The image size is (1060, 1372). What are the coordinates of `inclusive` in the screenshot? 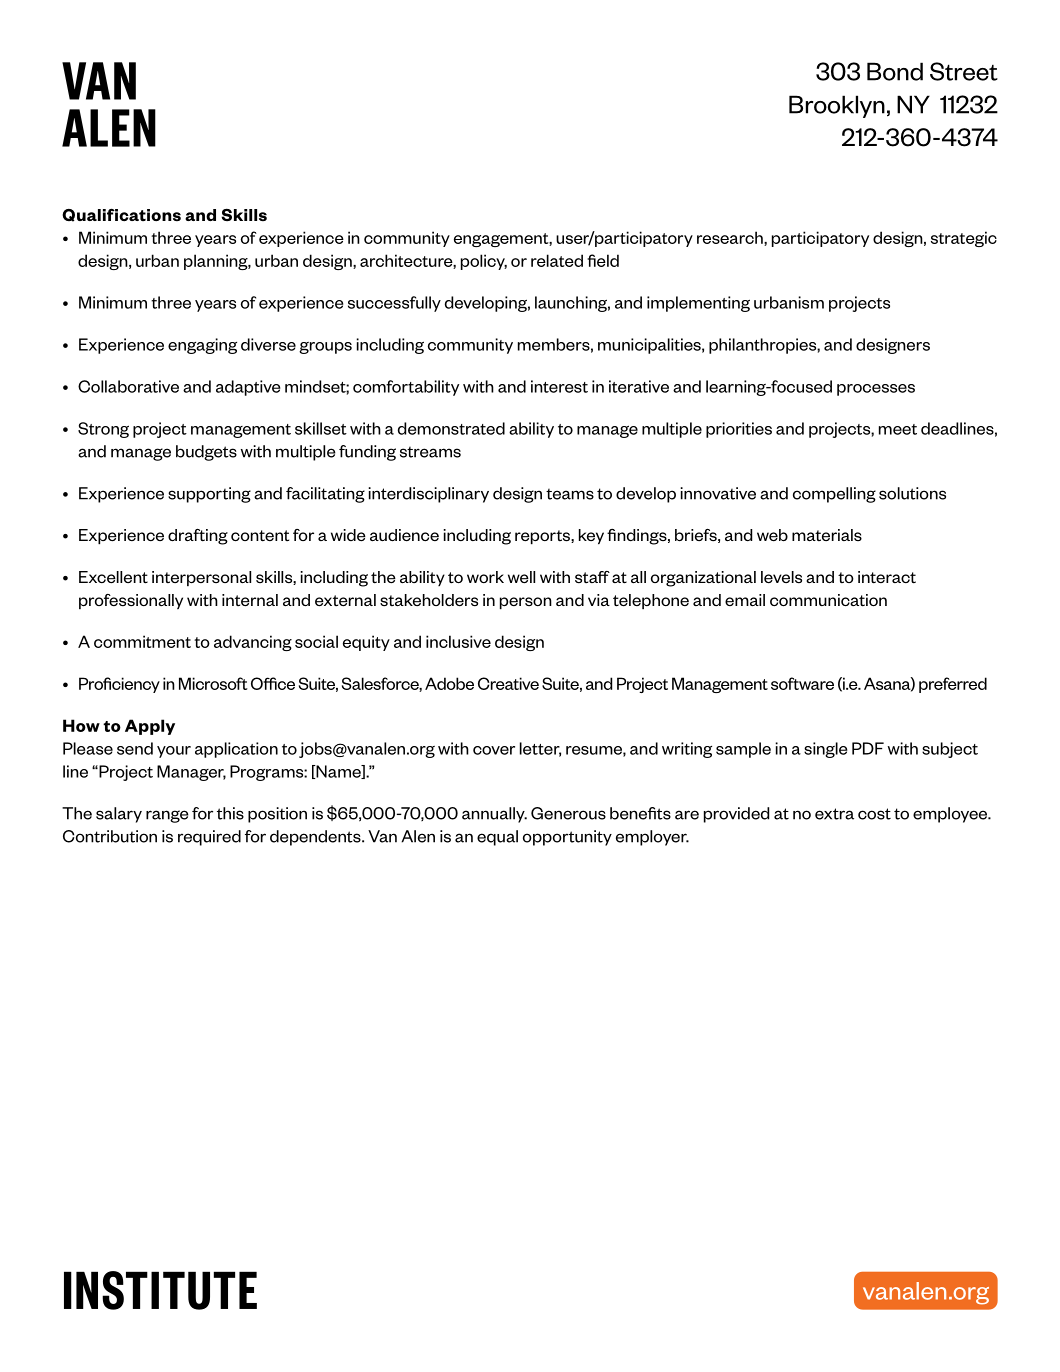 It's located at (458, 641).
